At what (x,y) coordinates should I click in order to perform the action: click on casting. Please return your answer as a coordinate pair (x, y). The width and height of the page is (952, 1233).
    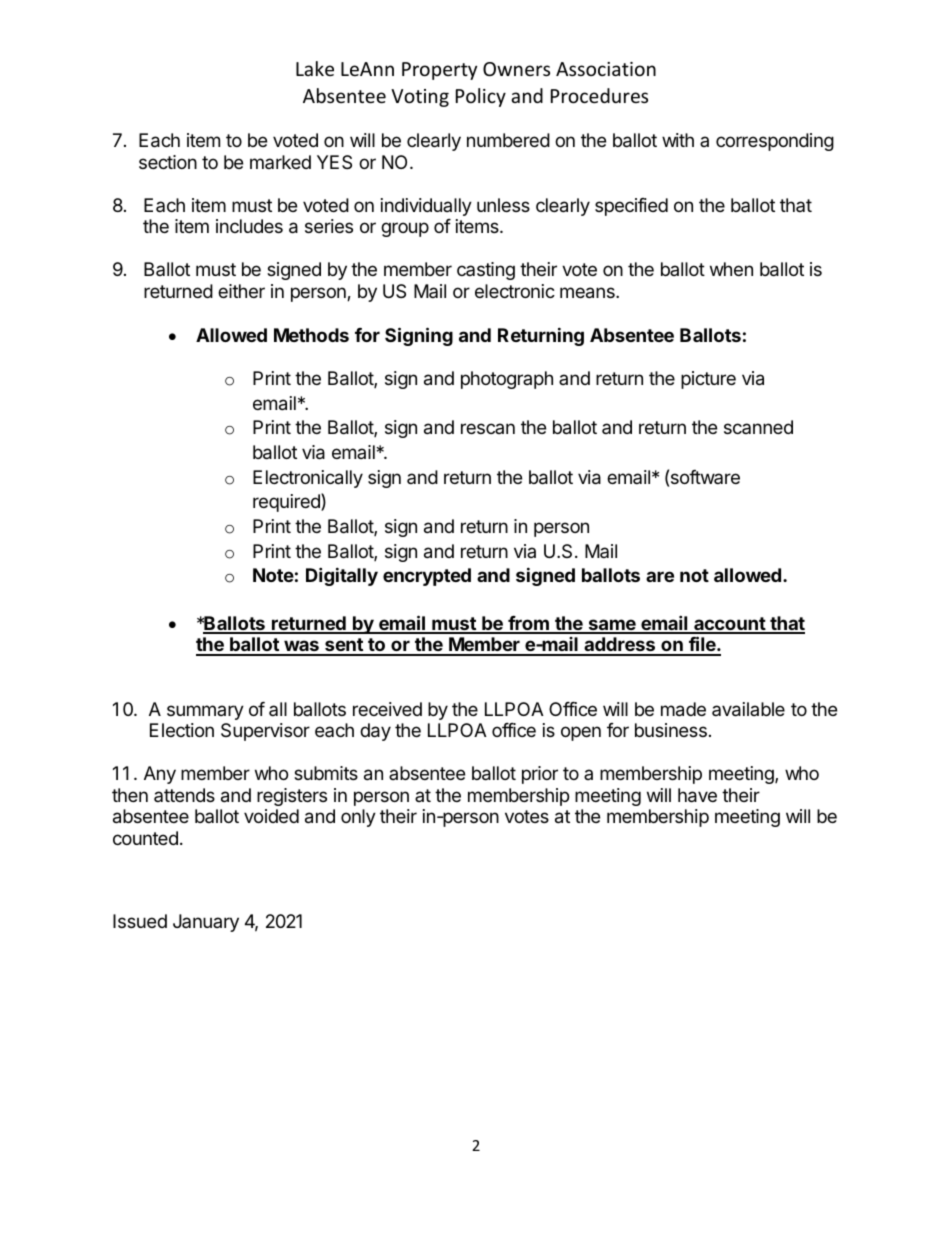
    Looking at the image, I should click on (486, 271).
